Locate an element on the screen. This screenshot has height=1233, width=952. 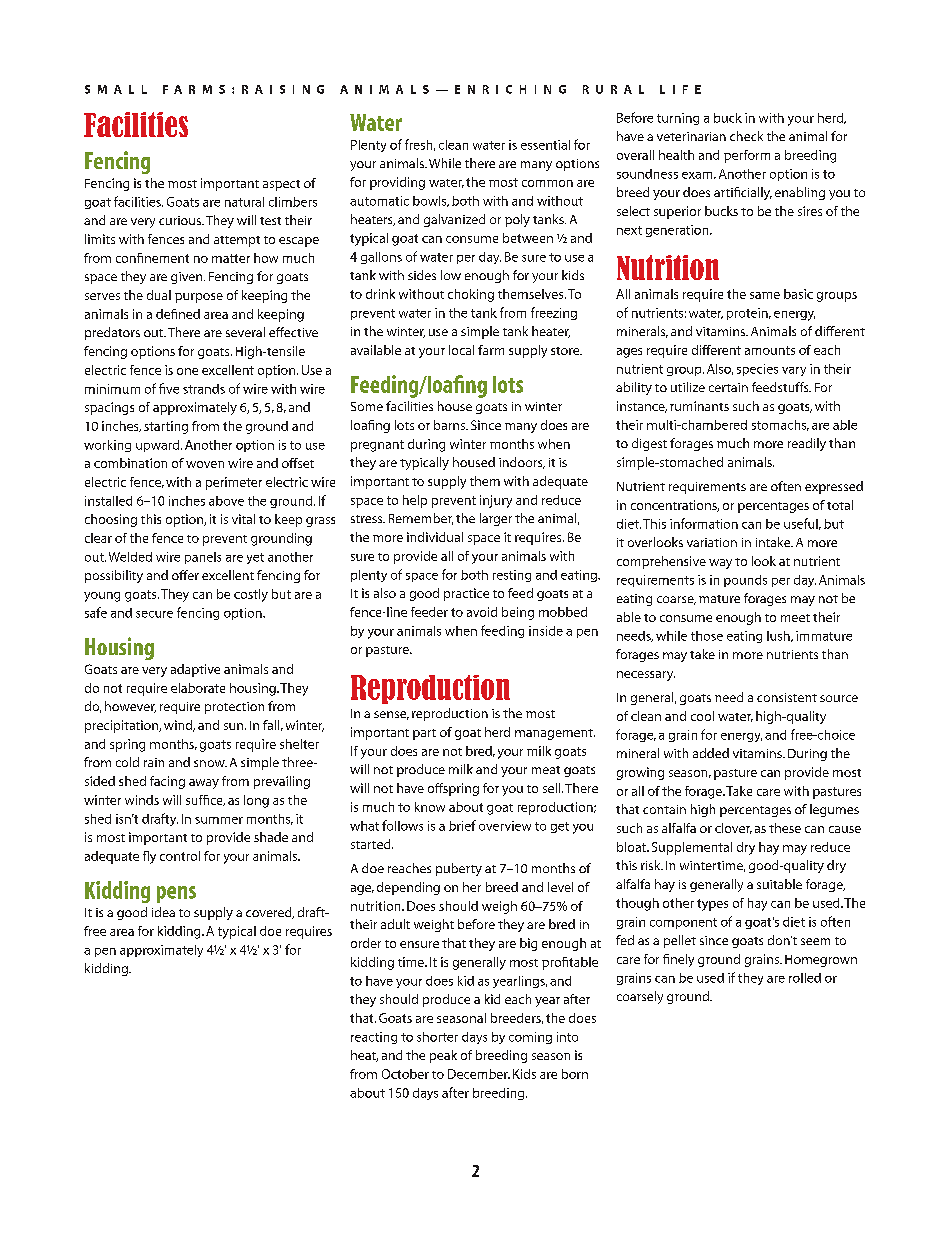
offer is located at coordinates (185, 575).
